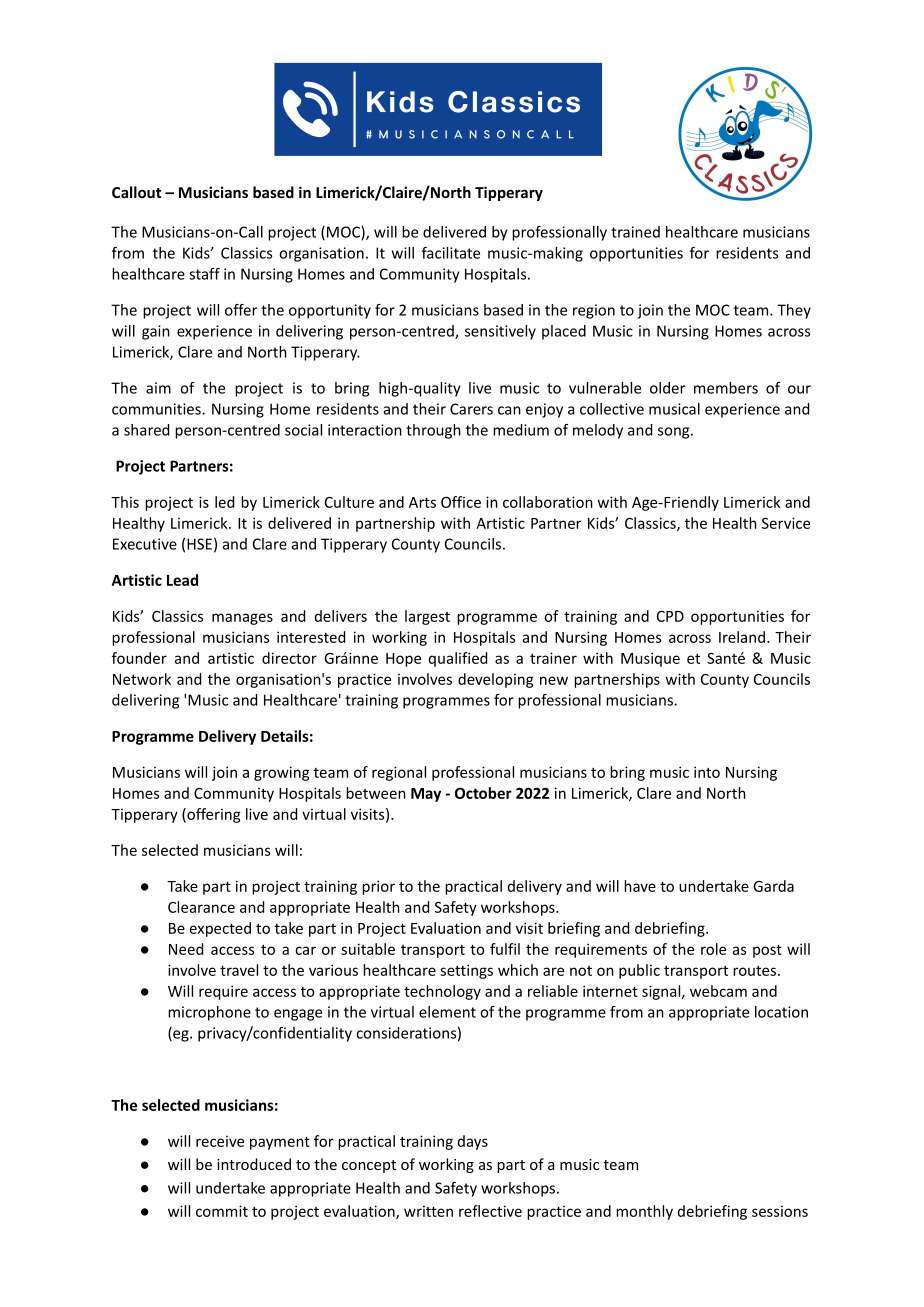 Image resolution: width=924 pixels, height=1307 pixels. I want to click on reflective, so click(490, 1211).
